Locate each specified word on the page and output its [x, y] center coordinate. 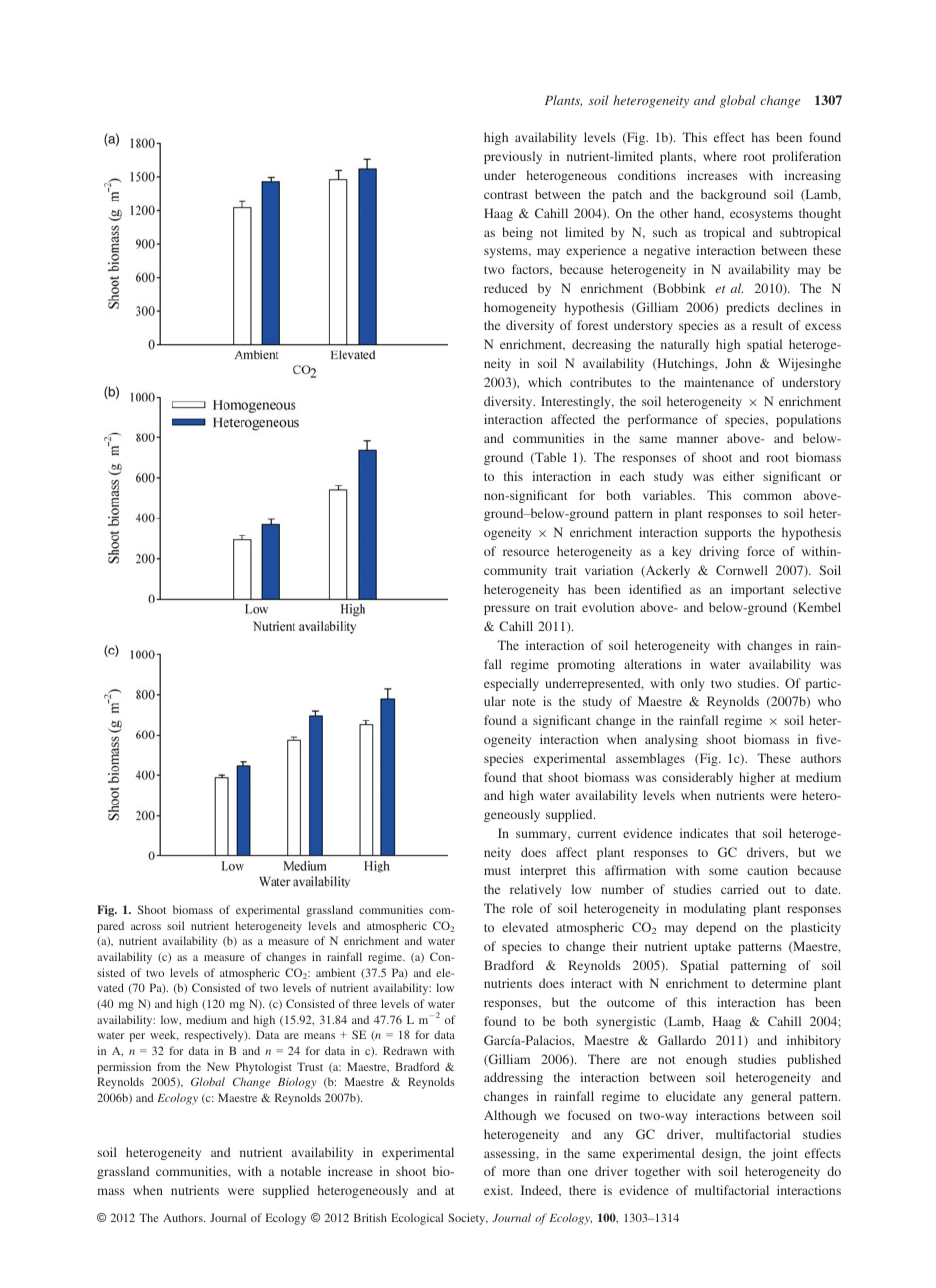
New [218, 1066]
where [720, 156]
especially [511, 684]
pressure [507, 610]
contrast [506, 195]
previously [513, 157]
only [692, 684]
